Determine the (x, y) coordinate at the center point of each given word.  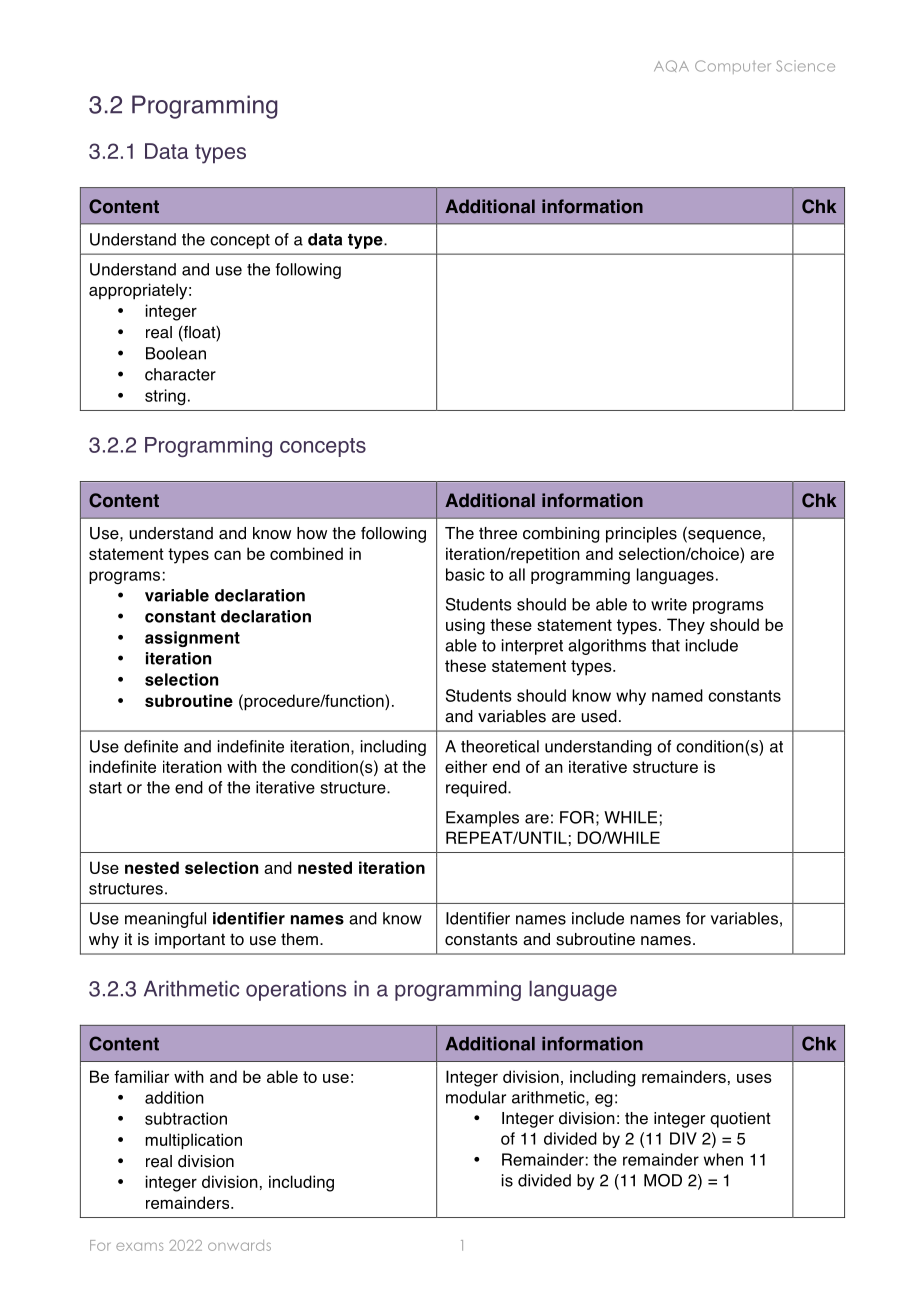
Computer (733, 67)
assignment (192, 639)
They (686, 626)
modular (476, 1097)
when (723, 1159)
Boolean (176, 353)
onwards (239, 1245)
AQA (671, 66)
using (465, 626)
